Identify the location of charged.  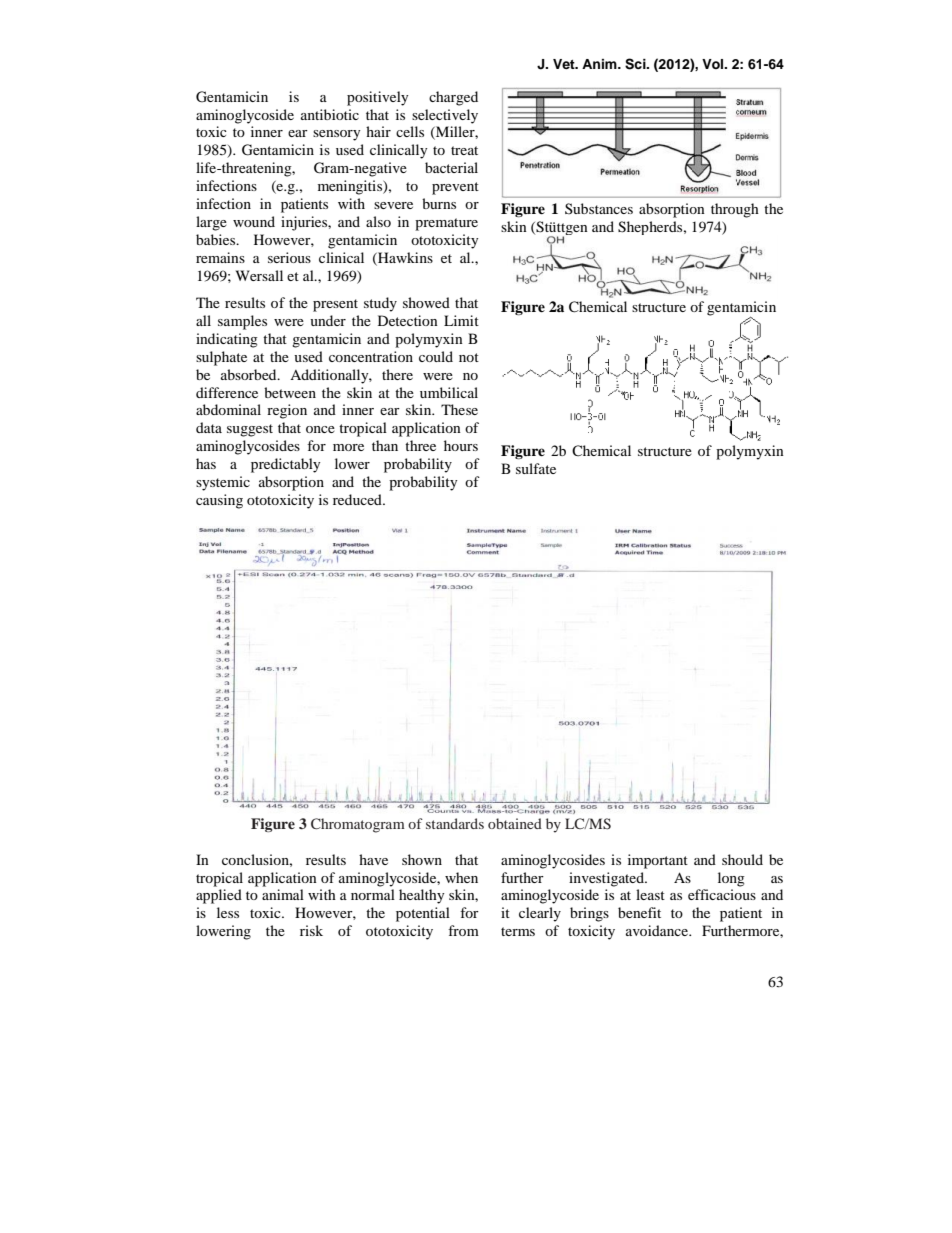
(453, 98).
